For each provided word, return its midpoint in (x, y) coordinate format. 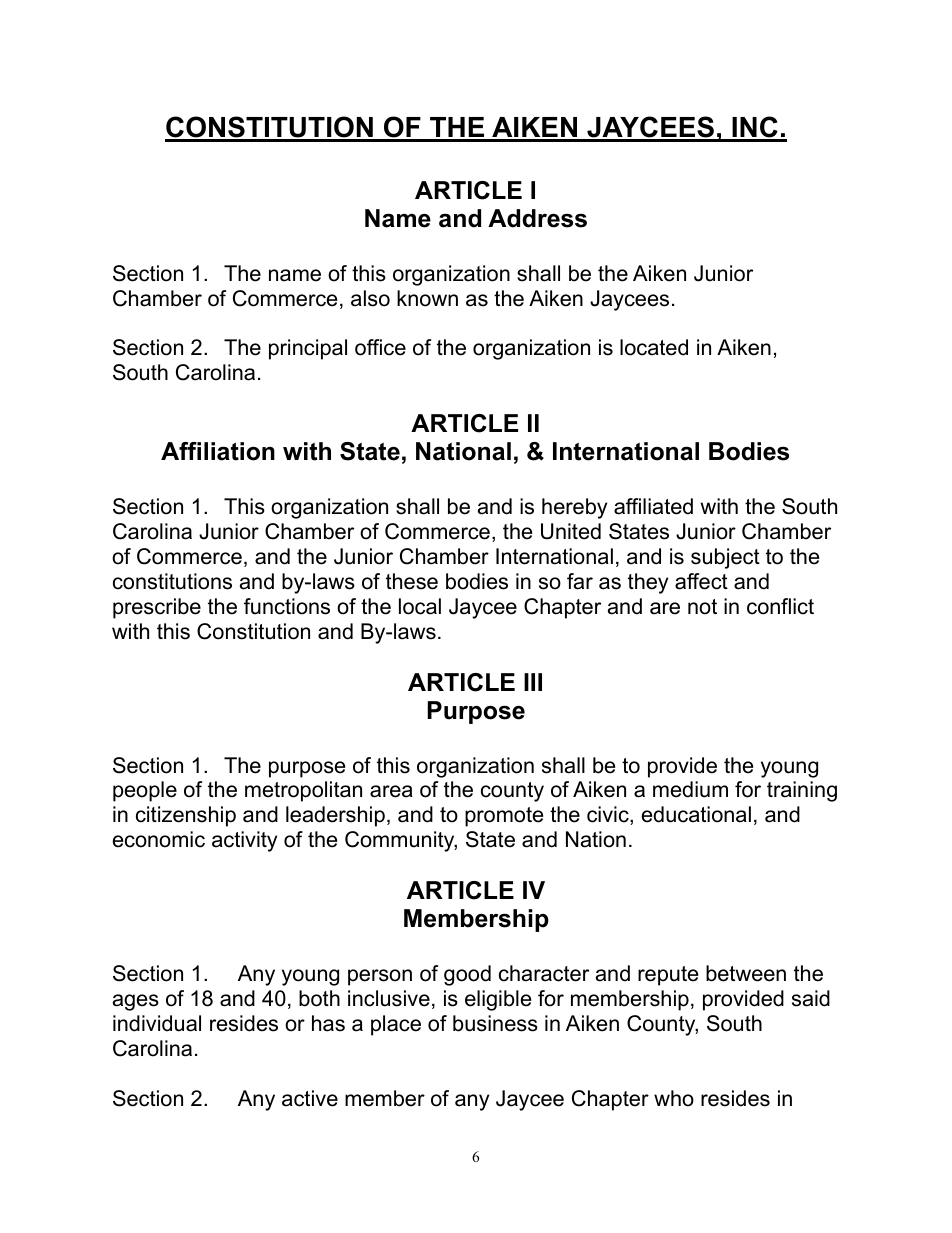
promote (504, 817)
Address (537, 218)
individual (157, 1023)
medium (690, 789)
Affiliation (218, 451)
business (495, 1023)
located (654, 347)
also (370, 298)
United (571, 531)
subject (725, 558)
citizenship (186, 816)
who (674, 1098)
